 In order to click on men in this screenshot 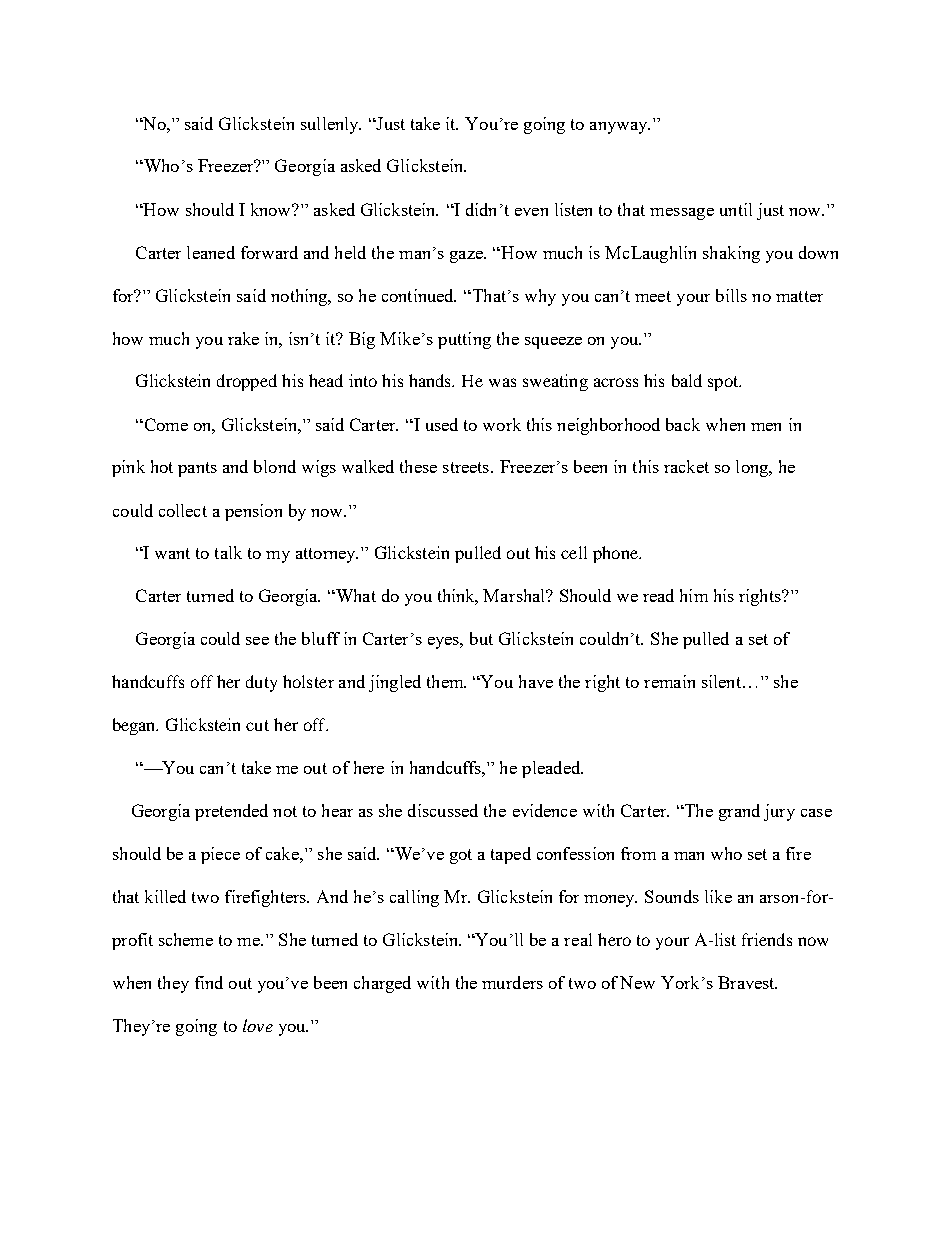, I will do `click(766, 427)`.
